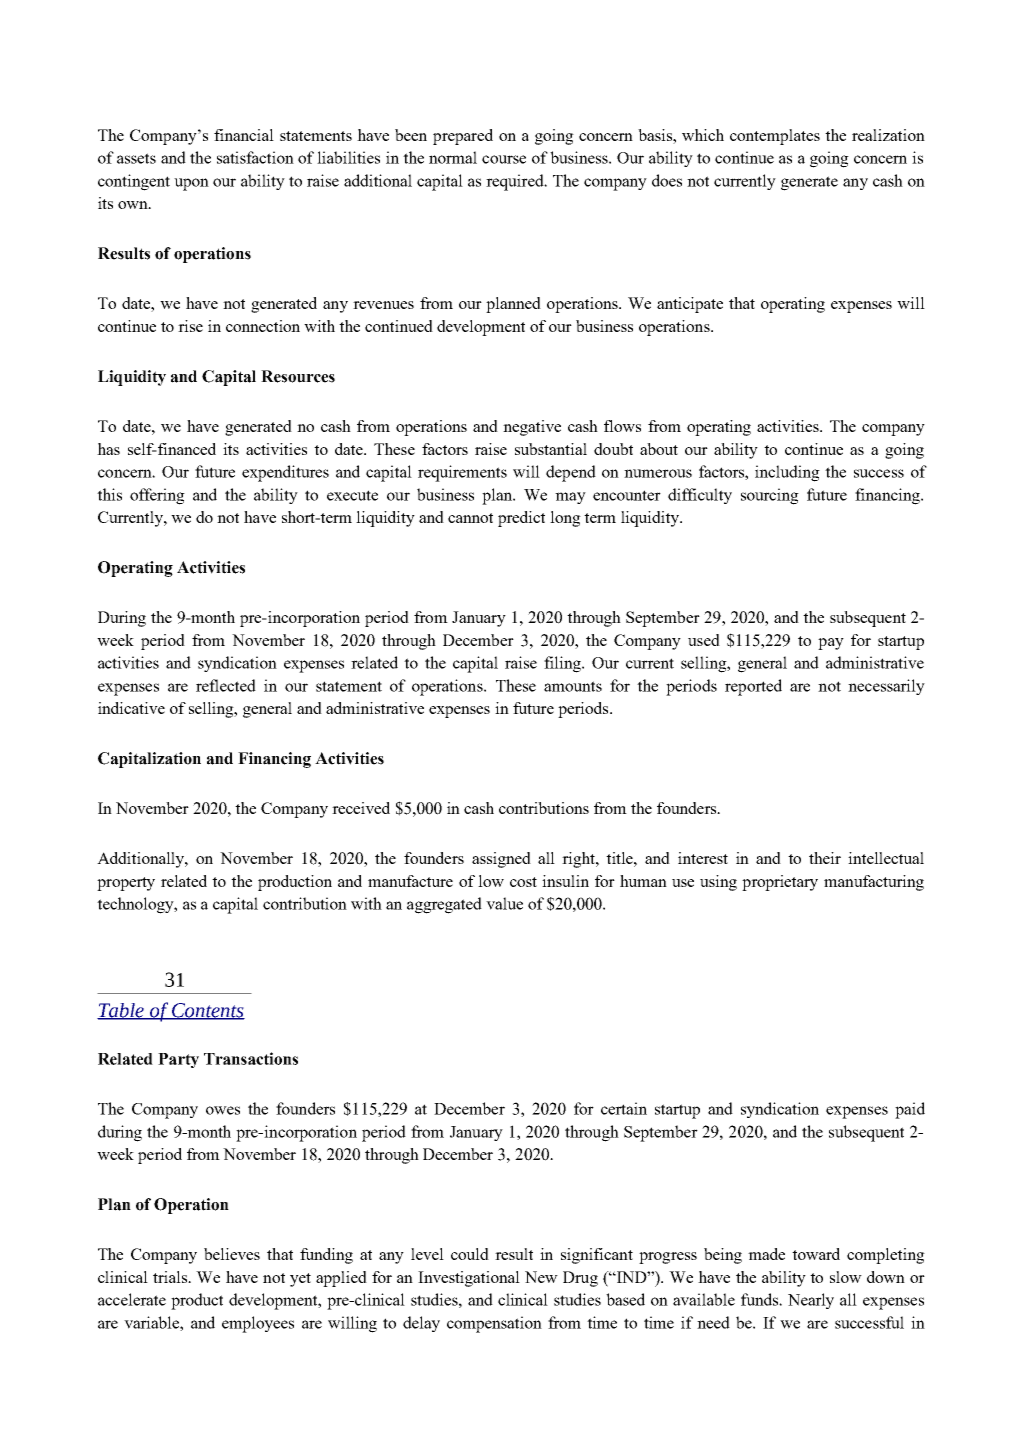 This image has width=1023, height=1447. What do you see at coordinates (573, 686) in the image?
I see `amounts` at bounding box center [573, 686].
